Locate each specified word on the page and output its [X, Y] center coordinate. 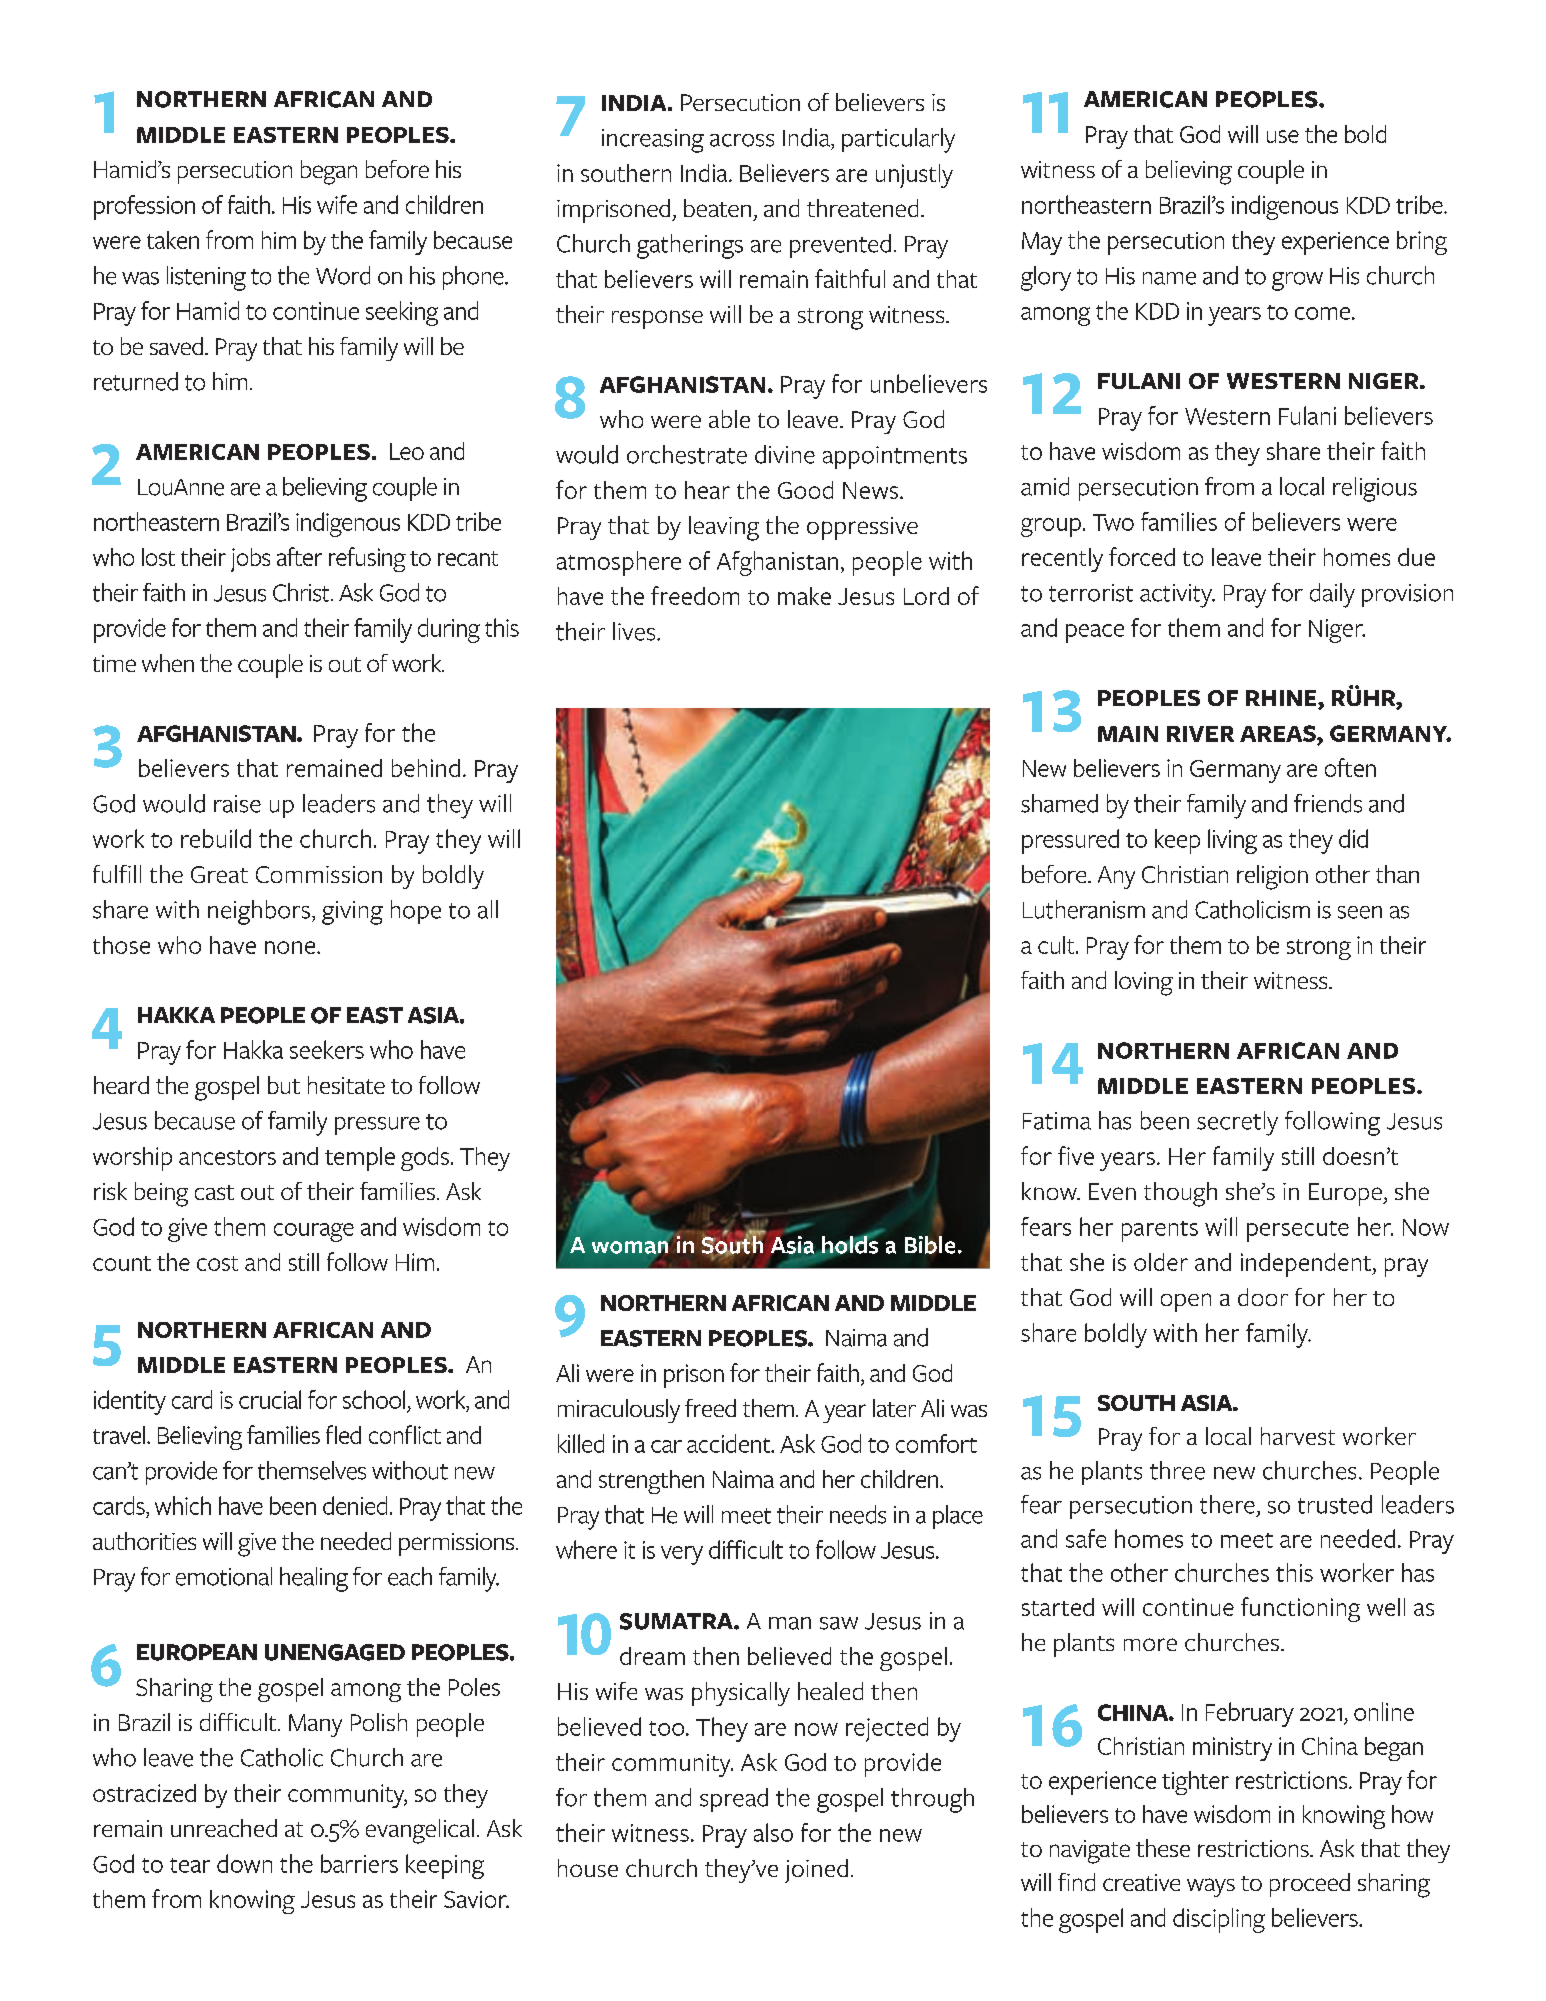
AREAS [1279, 733]
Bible [930, 1245]
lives [635, 631]
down [244, 1863]
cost [217, 1263]
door [1263, 1297]
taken [173, 240]
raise [237, 804]
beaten [717, 208]
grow [1297, 281]
